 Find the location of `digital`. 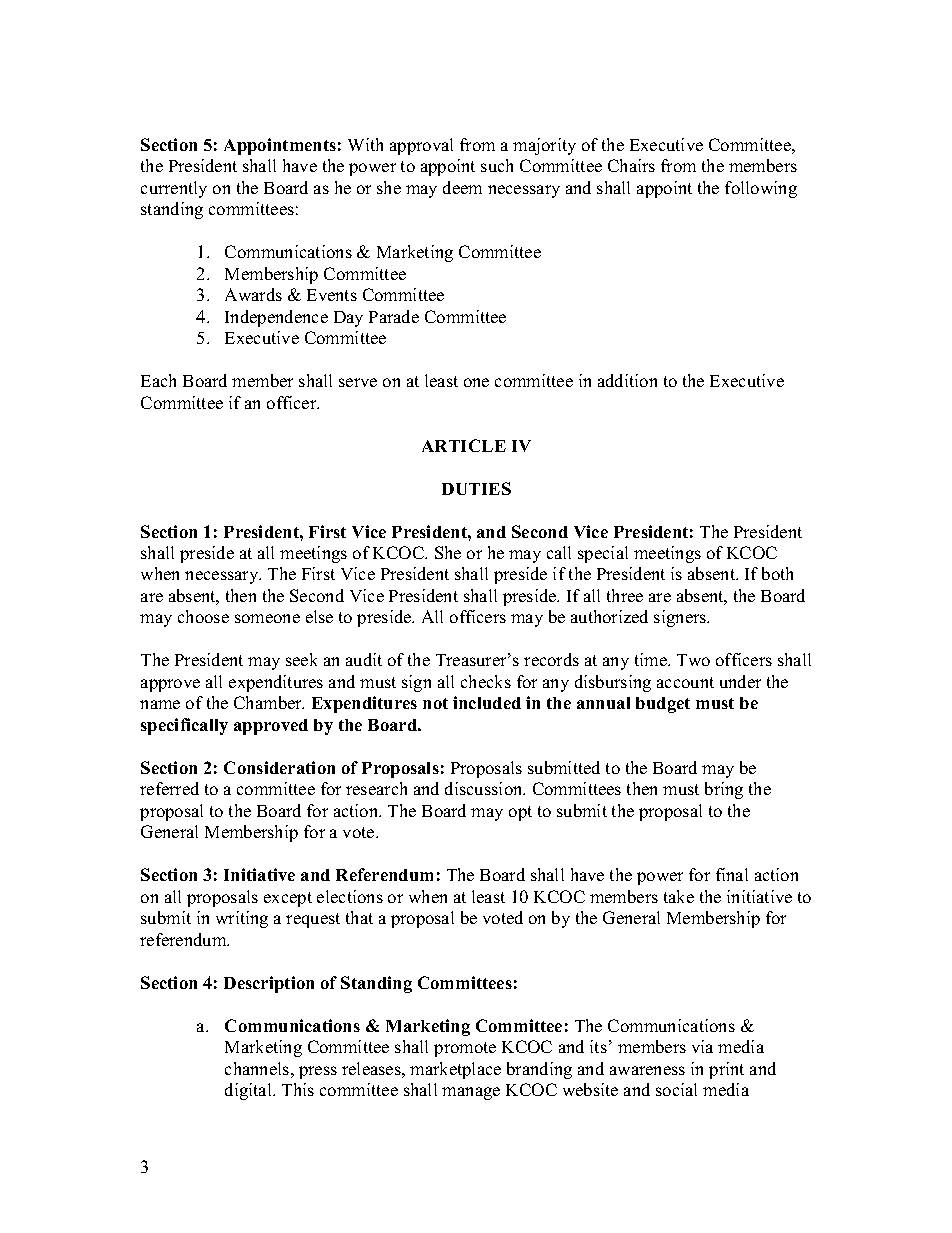

digital is located at coordinates (250, 1091).
